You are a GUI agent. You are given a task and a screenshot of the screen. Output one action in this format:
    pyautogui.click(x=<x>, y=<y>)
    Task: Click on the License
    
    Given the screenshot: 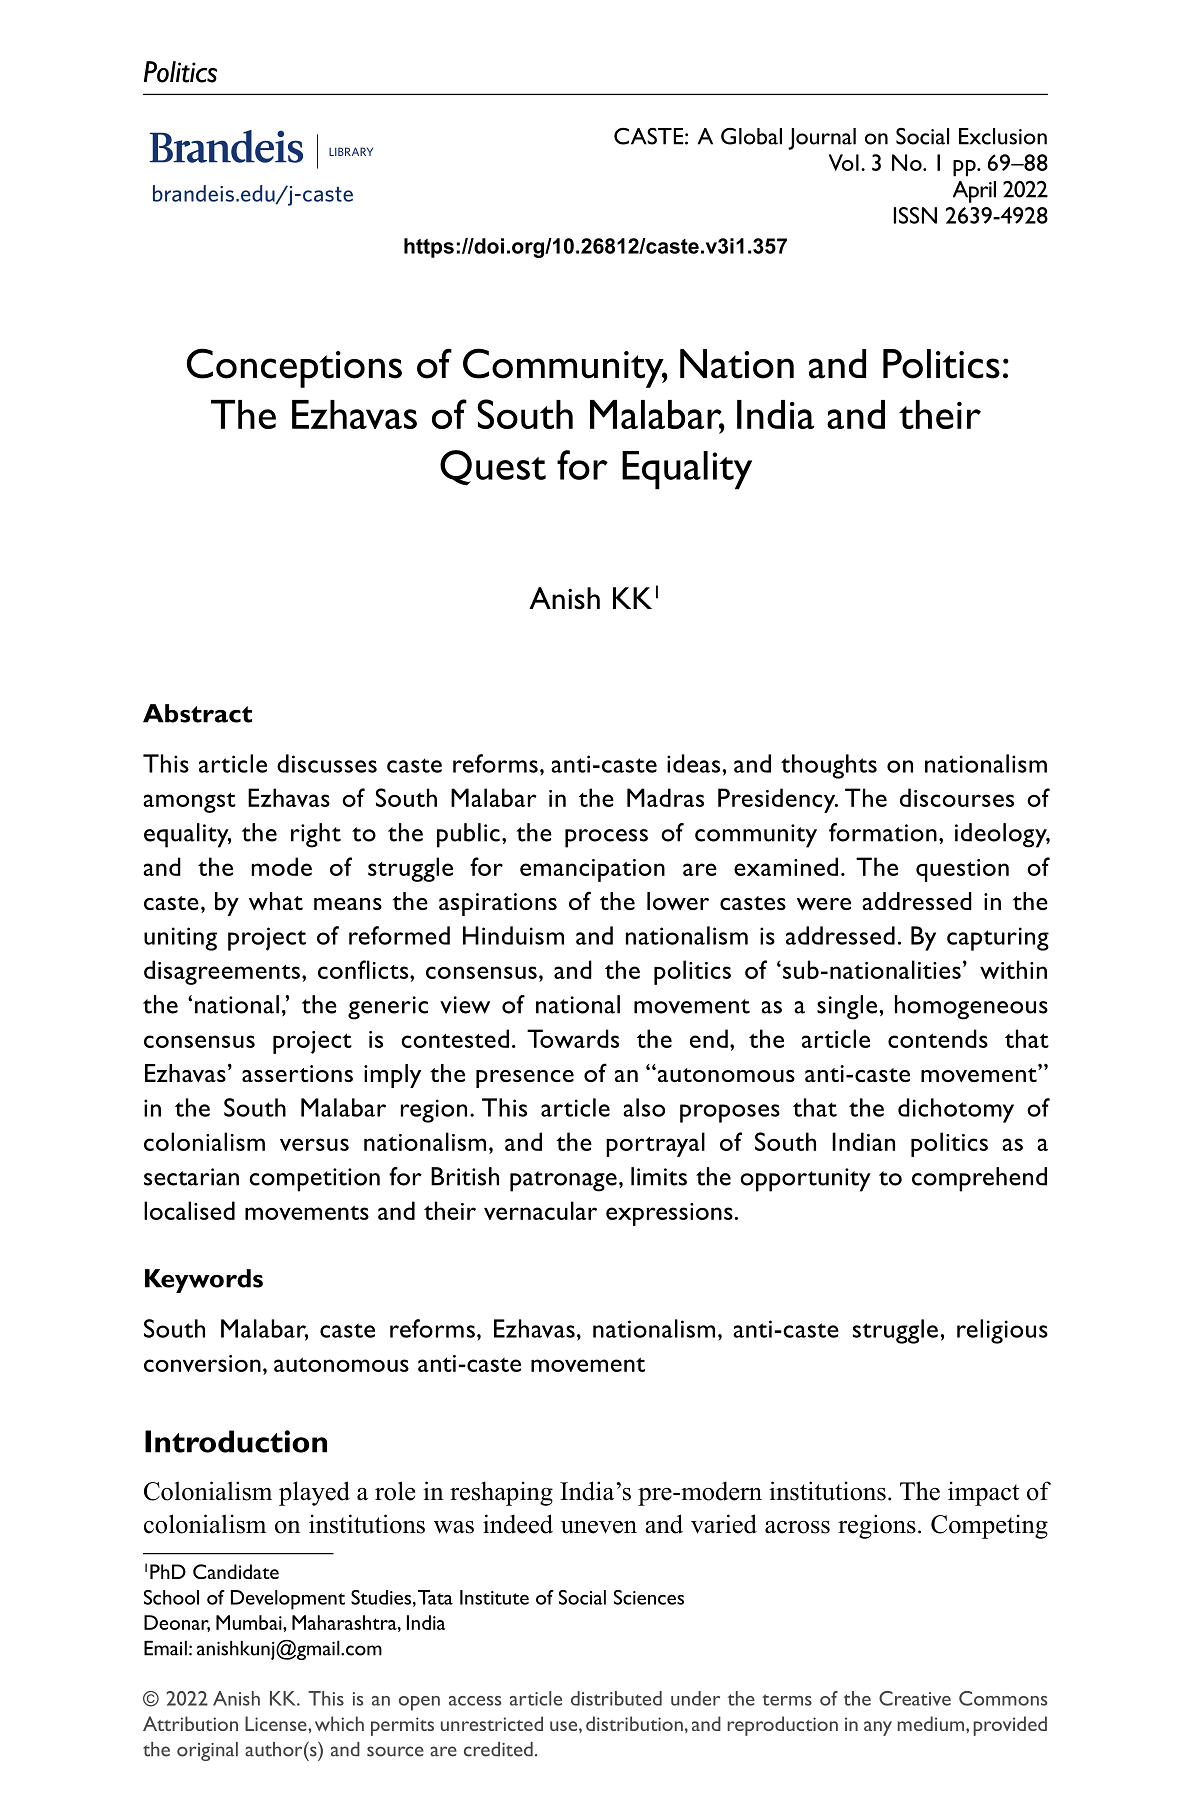 What is the action you would take?
    pyautogui.click(x=277, y=1723)
